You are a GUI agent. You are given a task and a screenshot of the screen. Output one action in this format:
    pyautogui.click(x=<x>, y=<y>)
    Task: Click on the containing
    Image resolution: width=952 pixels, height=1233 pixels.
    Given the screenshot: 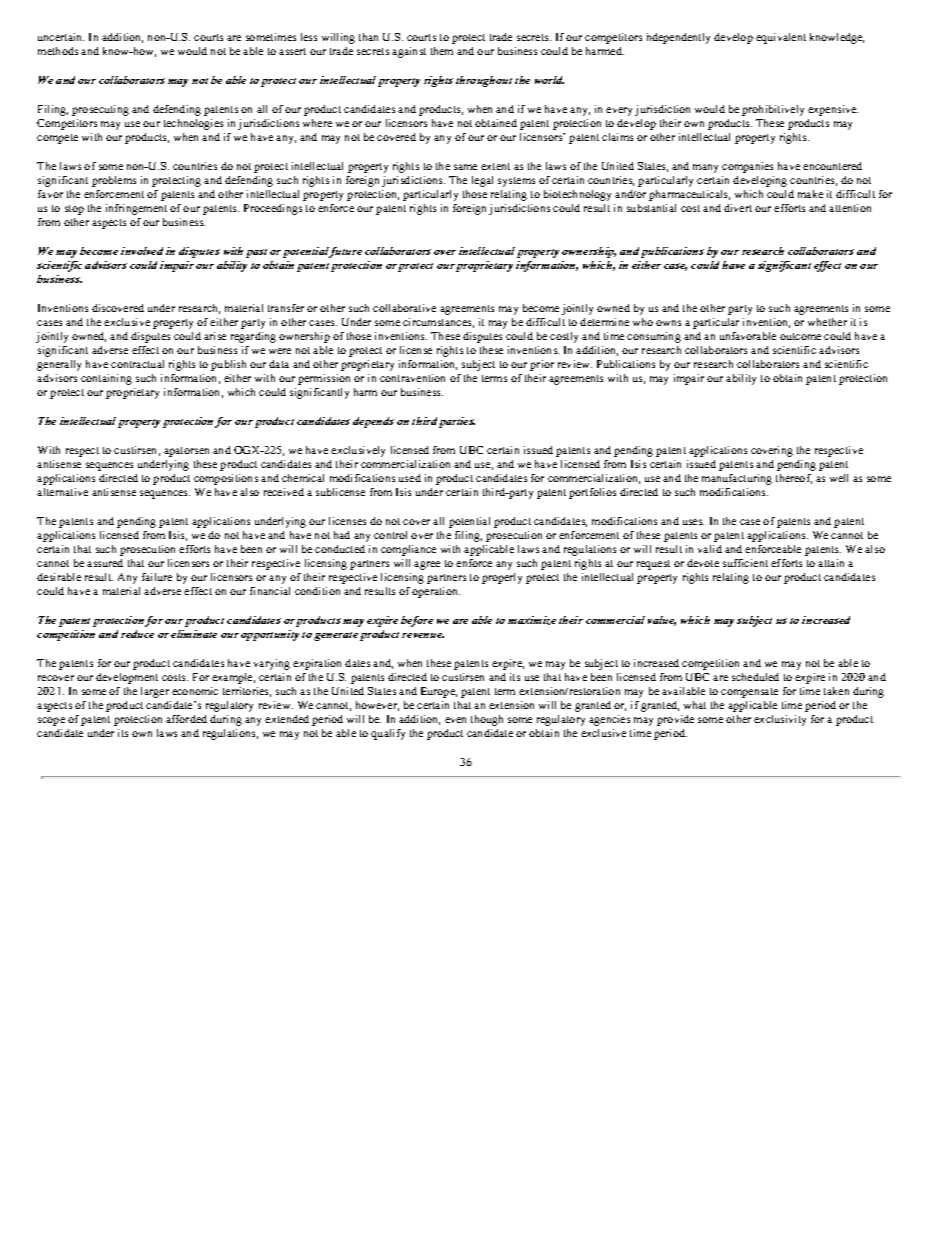 What is the action you would take?
    pyautogui.click(x=106, y=379)
